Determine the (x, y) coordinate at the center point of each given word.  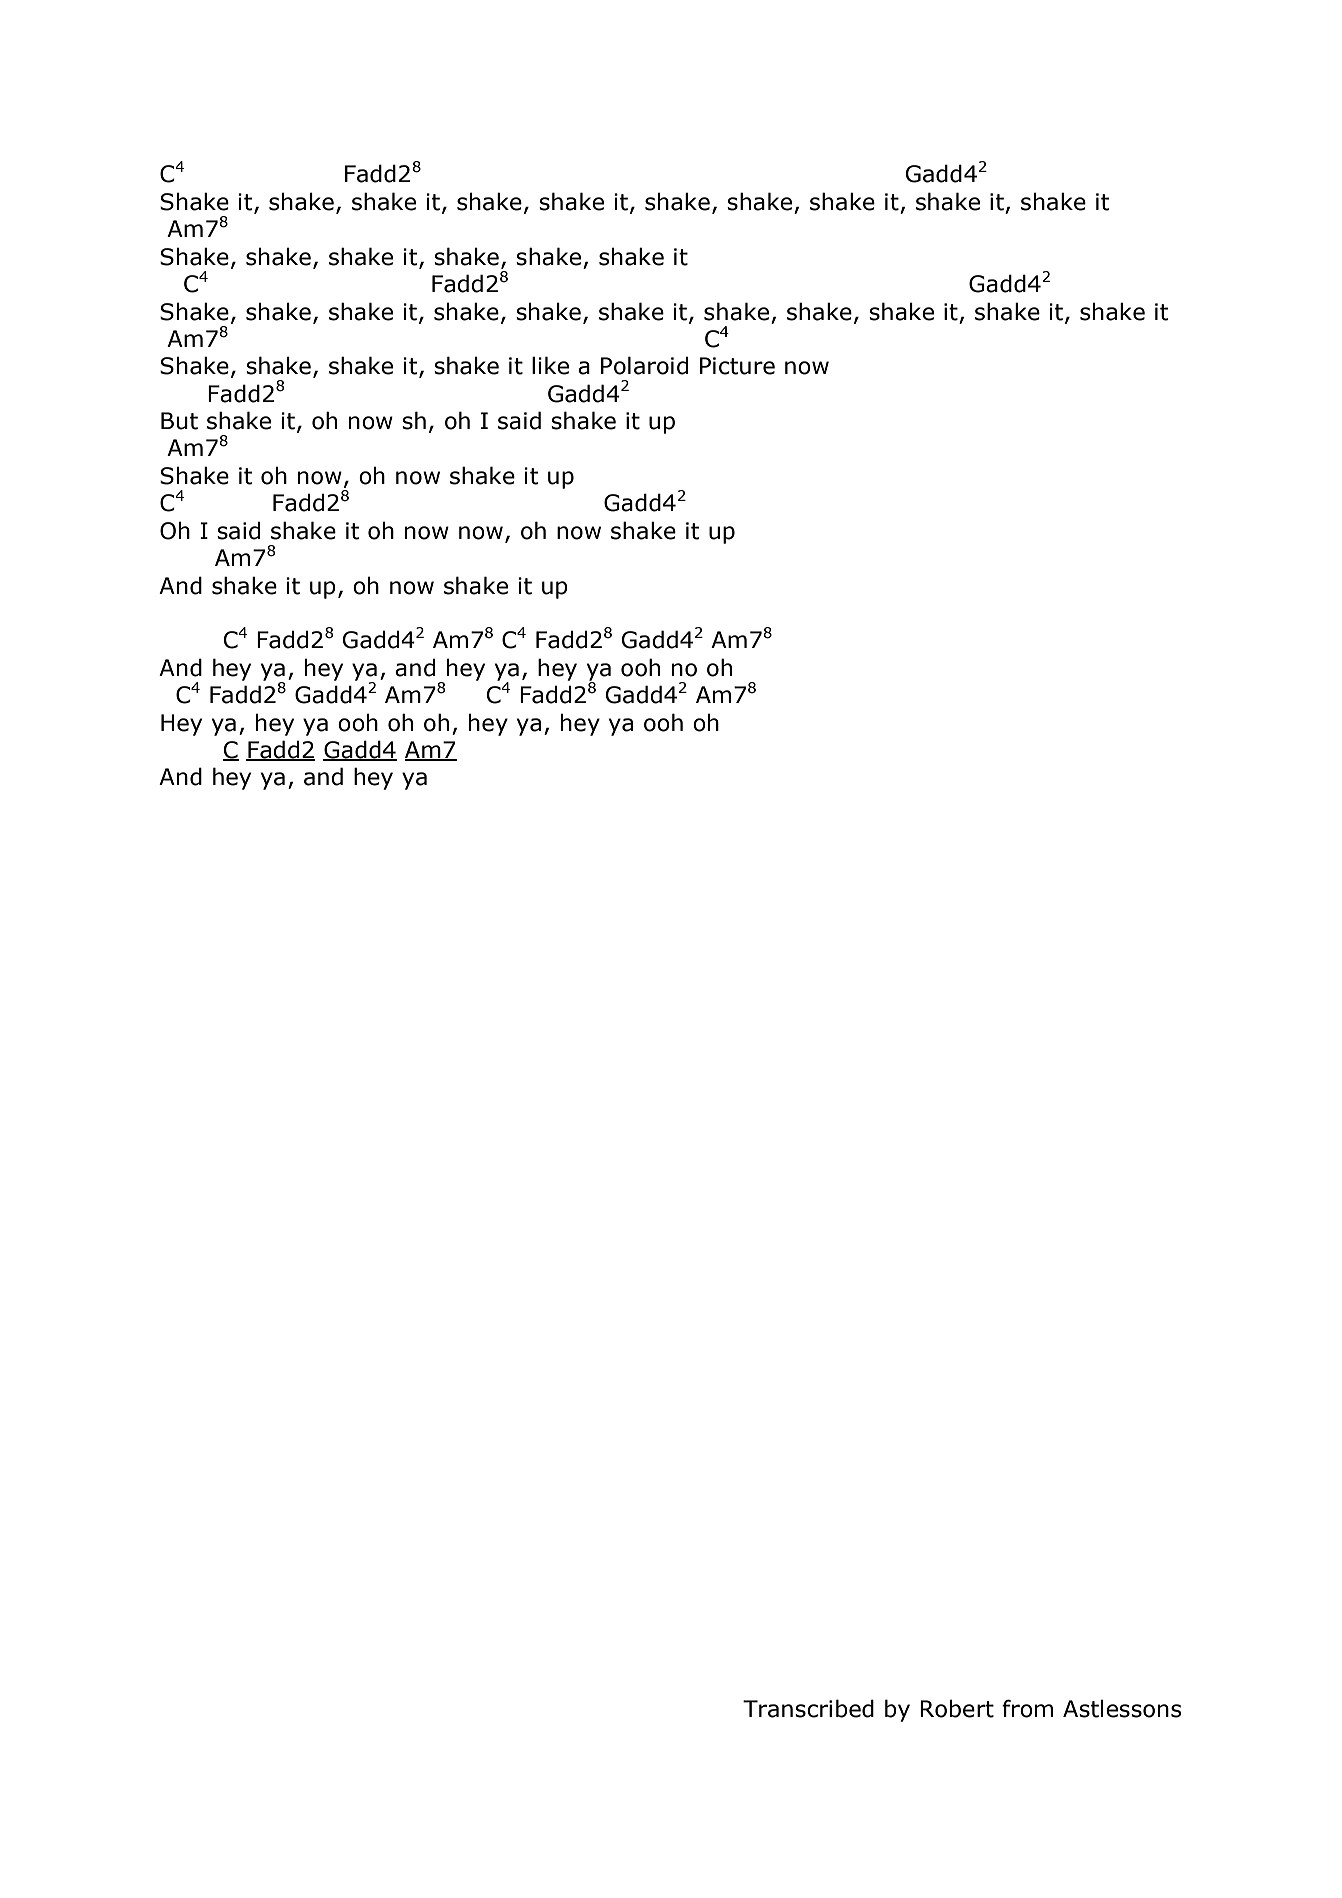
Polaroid (644, 365)
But (179, 421)
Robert (957, 1708)
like (550, 365)
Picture (737, 366)
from (1027, 1708)
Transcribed (808, 1708)
